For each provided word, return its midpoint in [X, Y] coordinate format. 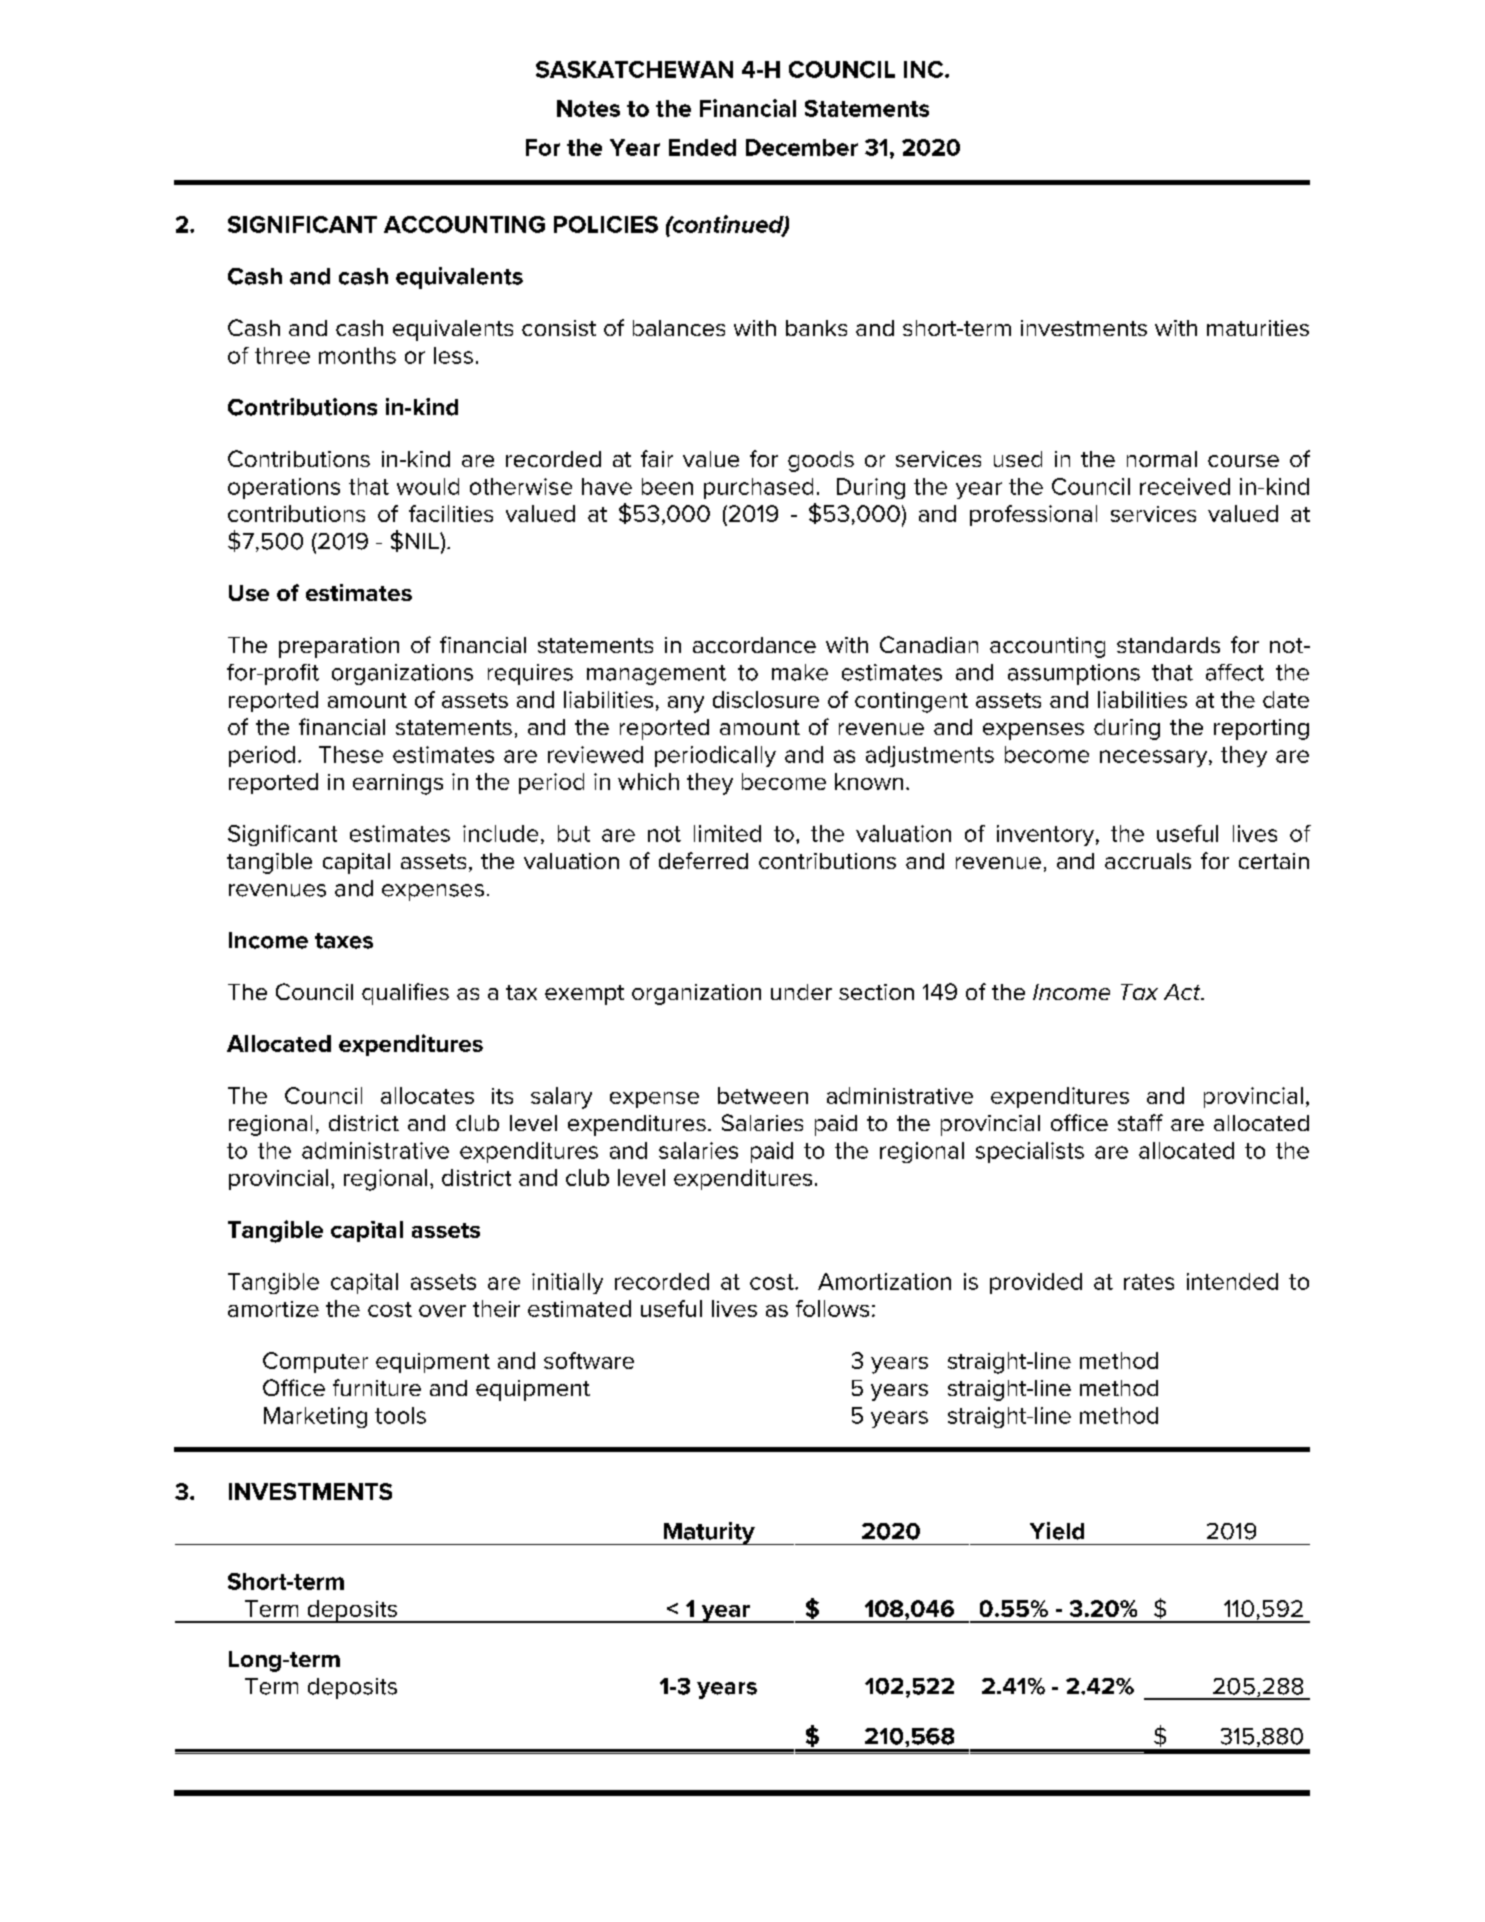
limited [727, 833]
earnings [398, 784]
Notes [588, 108]
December [802, 147]
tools [400, 1415]
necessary [1155, 758]
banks [816, 328]
